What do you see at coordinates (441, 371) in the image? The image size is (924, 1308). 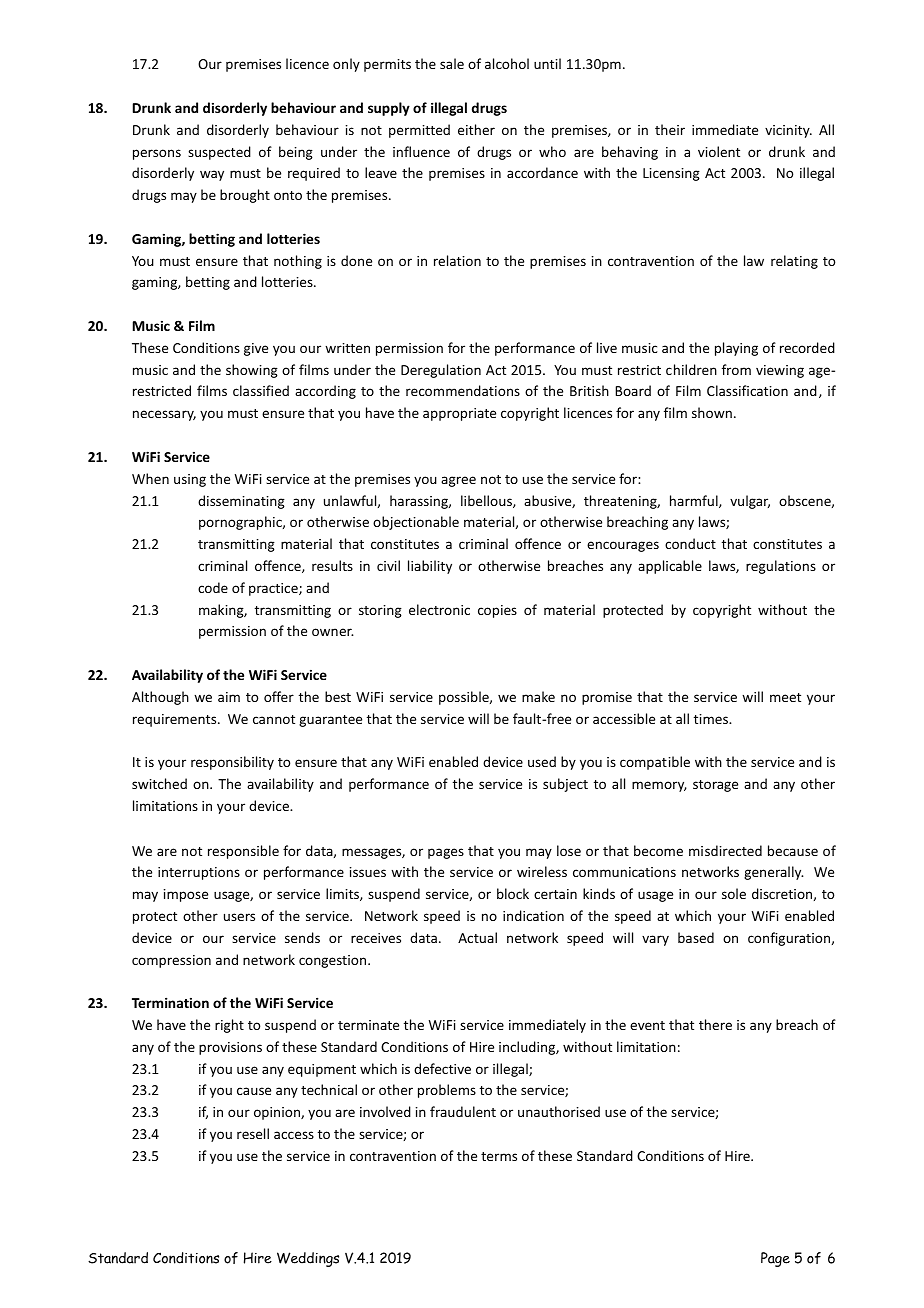 I see `Deregulation` at bounding box center [441, 371].
